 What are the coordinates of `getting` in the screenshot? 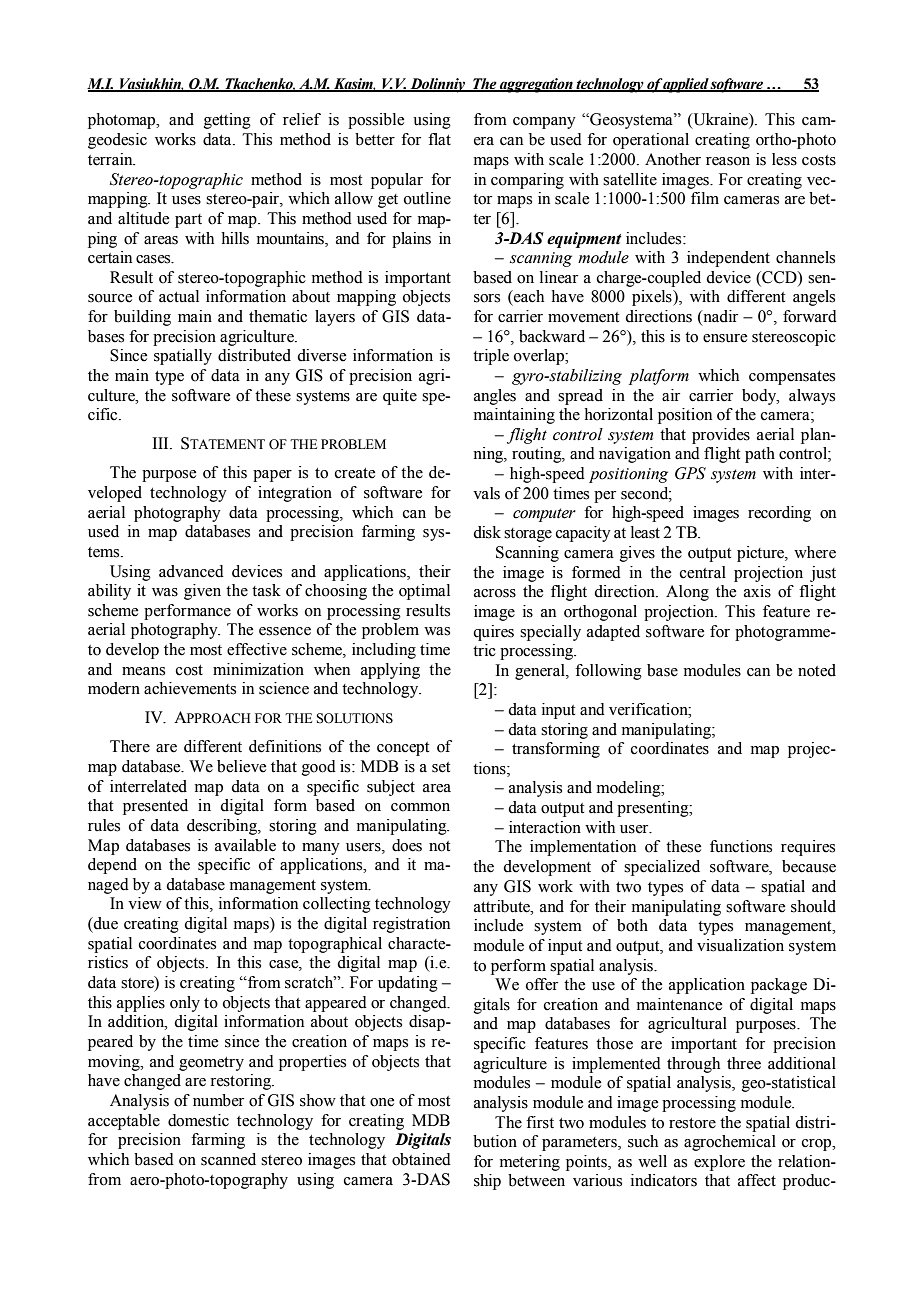 It's located at (227, 121).
